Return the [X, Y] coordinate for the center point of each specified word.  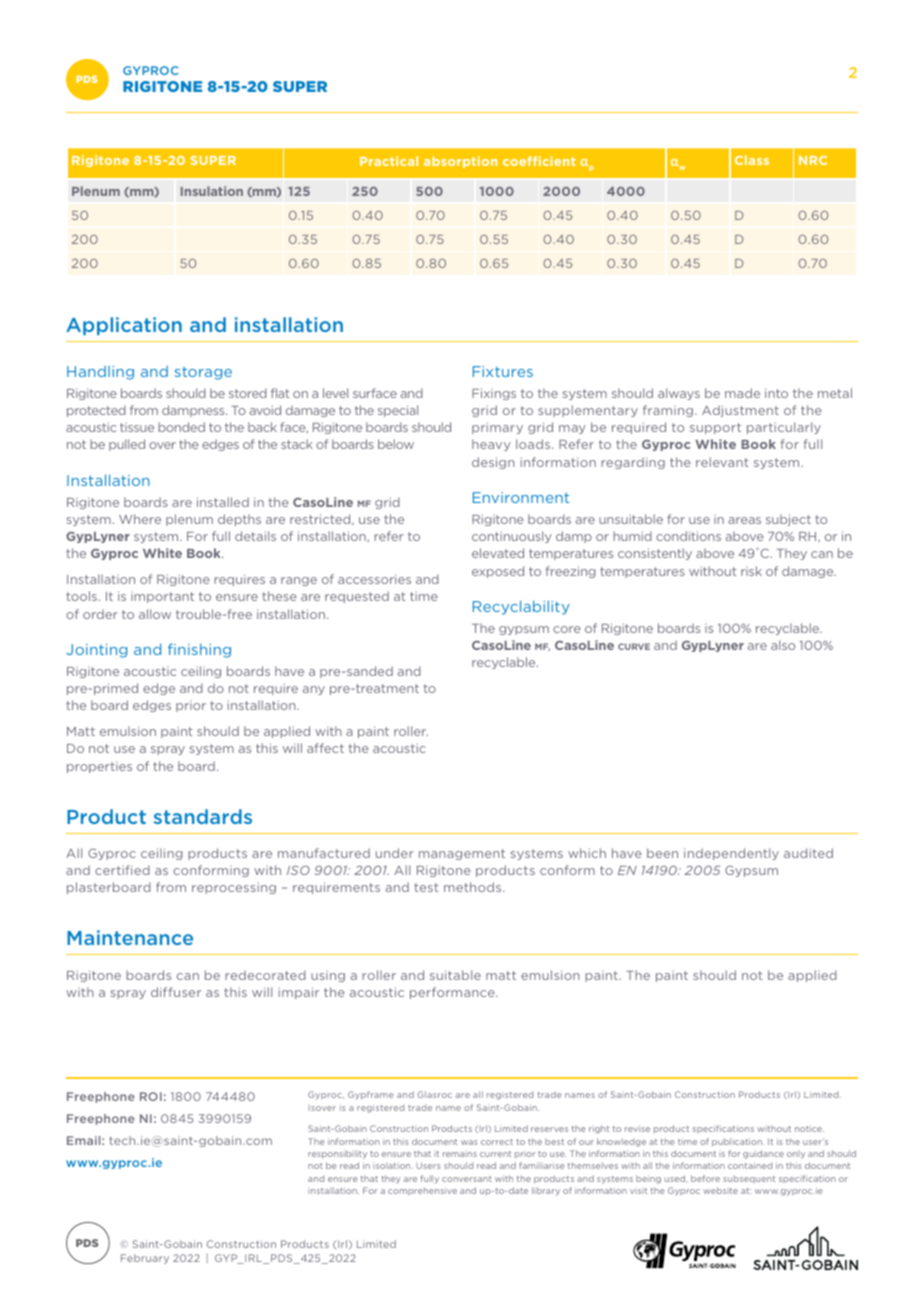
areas [744, 520]
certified [122, 870]
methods [474, 887]
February [145, 1259]
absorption [460, 162]
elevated [498, 553]
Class [752, 160]
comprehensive [422, 1191]
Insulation [212, 191]
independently [731, 854]
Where [140, 519]
